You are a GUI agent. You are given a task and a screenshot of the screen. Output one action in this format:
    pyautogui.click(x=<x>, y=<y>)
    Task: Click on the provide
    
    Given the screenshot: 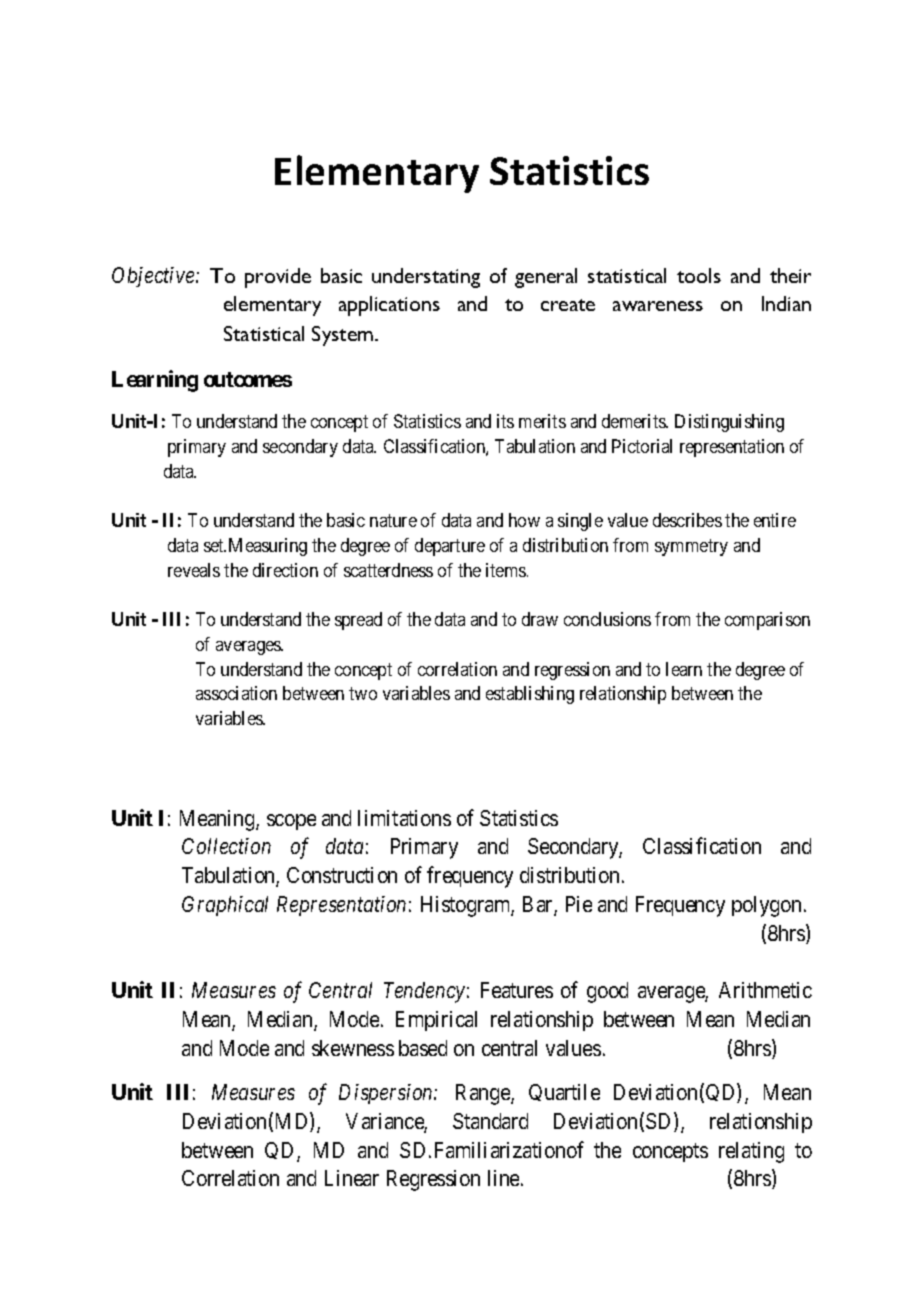 What is the action you would take?
    pyautogui.click(x=278, y=278)
